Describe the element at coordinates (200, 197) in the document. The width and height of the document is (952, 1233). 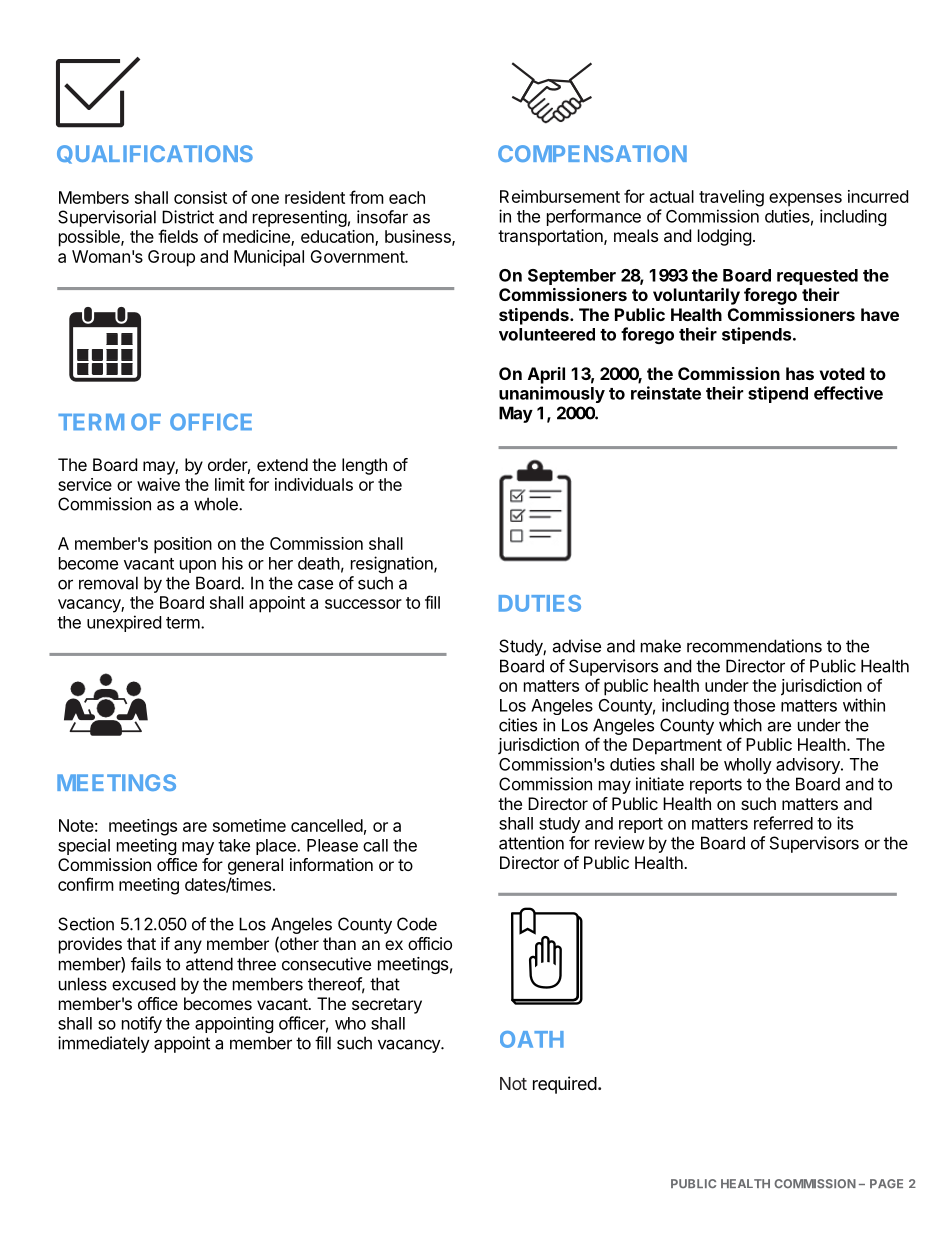
I see `consist` at that location.
